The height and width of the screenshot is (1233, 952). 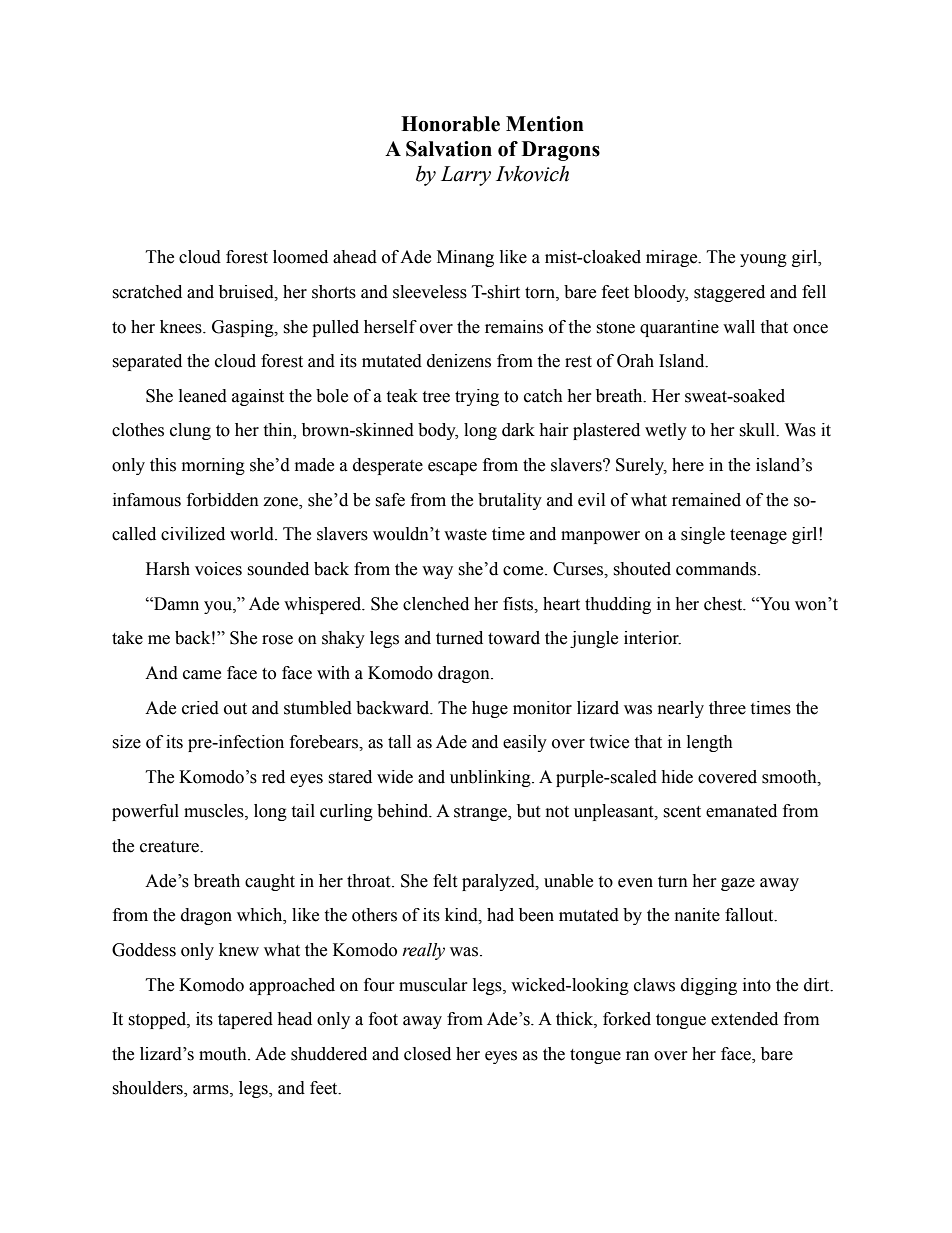 What do you see at coordinates (738, 884) in the screenshot?
I see `gaze` at bounding box center [738, 884].
